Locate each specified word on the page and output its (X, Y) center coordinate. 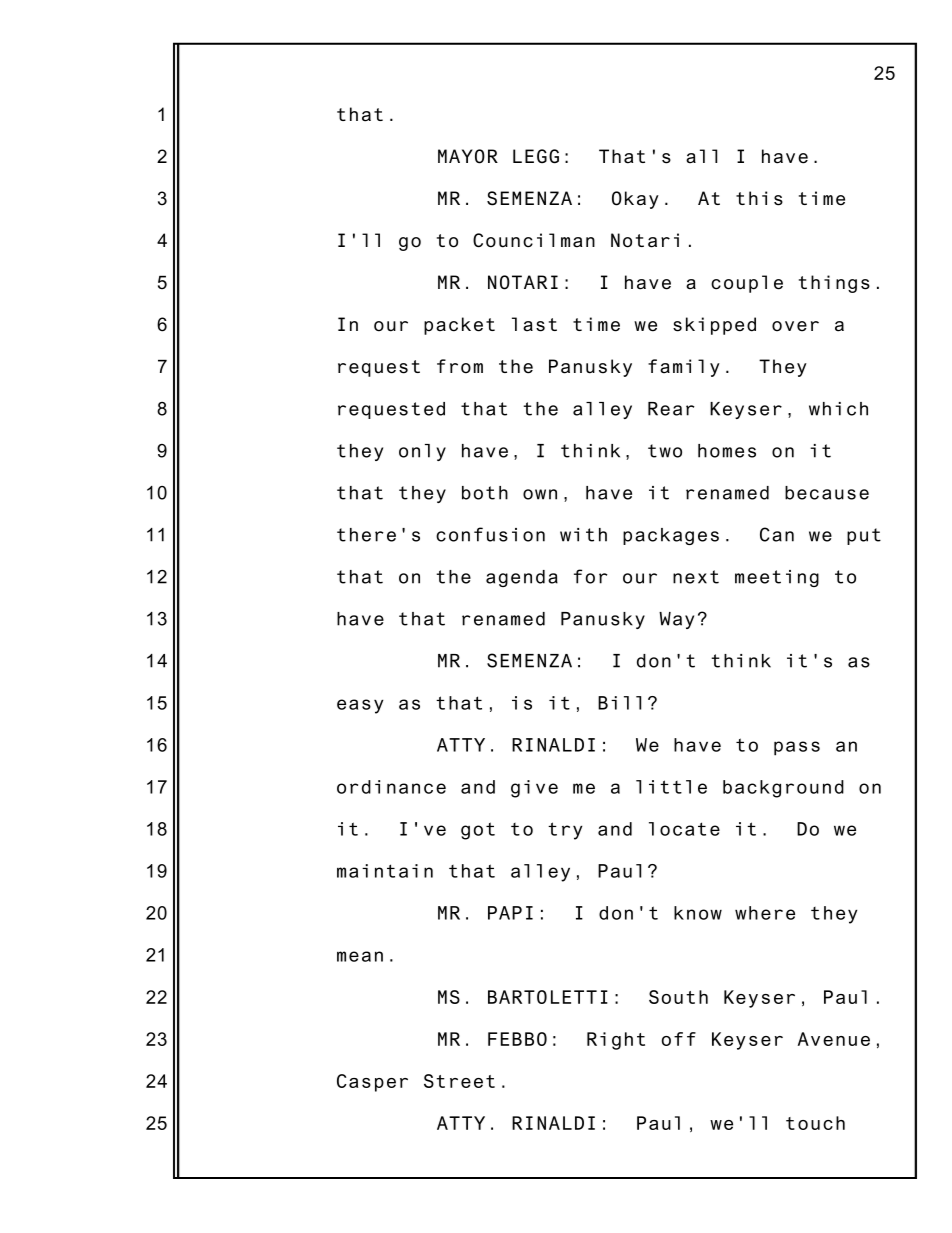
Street (459, 1081)
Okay (635, 200)
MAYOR (468, 156)
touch (815, 1123)
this (759, 198)
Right (616, 1041)
